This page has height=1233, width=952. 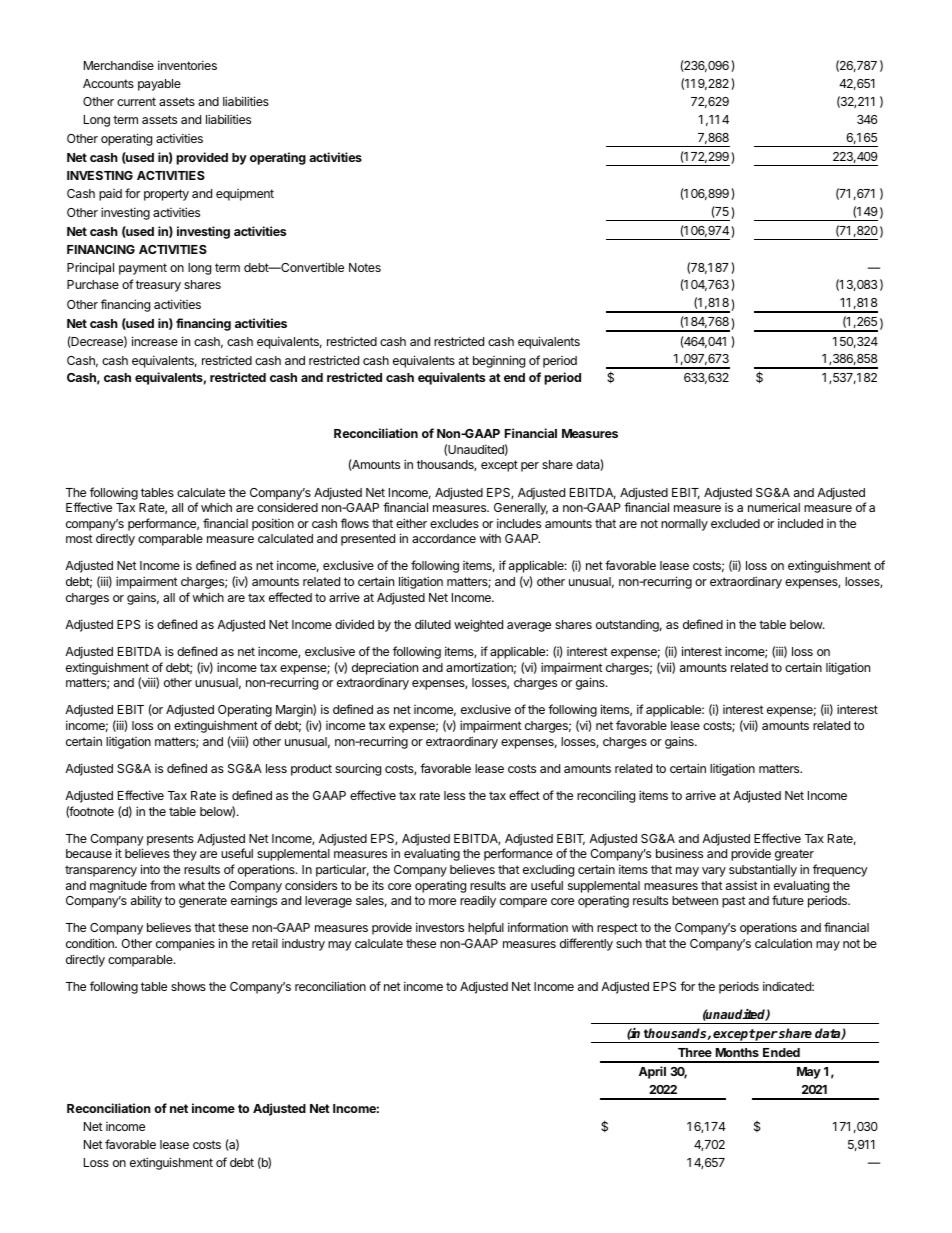 I want to click on beginning, so click(x=499, y=361).
